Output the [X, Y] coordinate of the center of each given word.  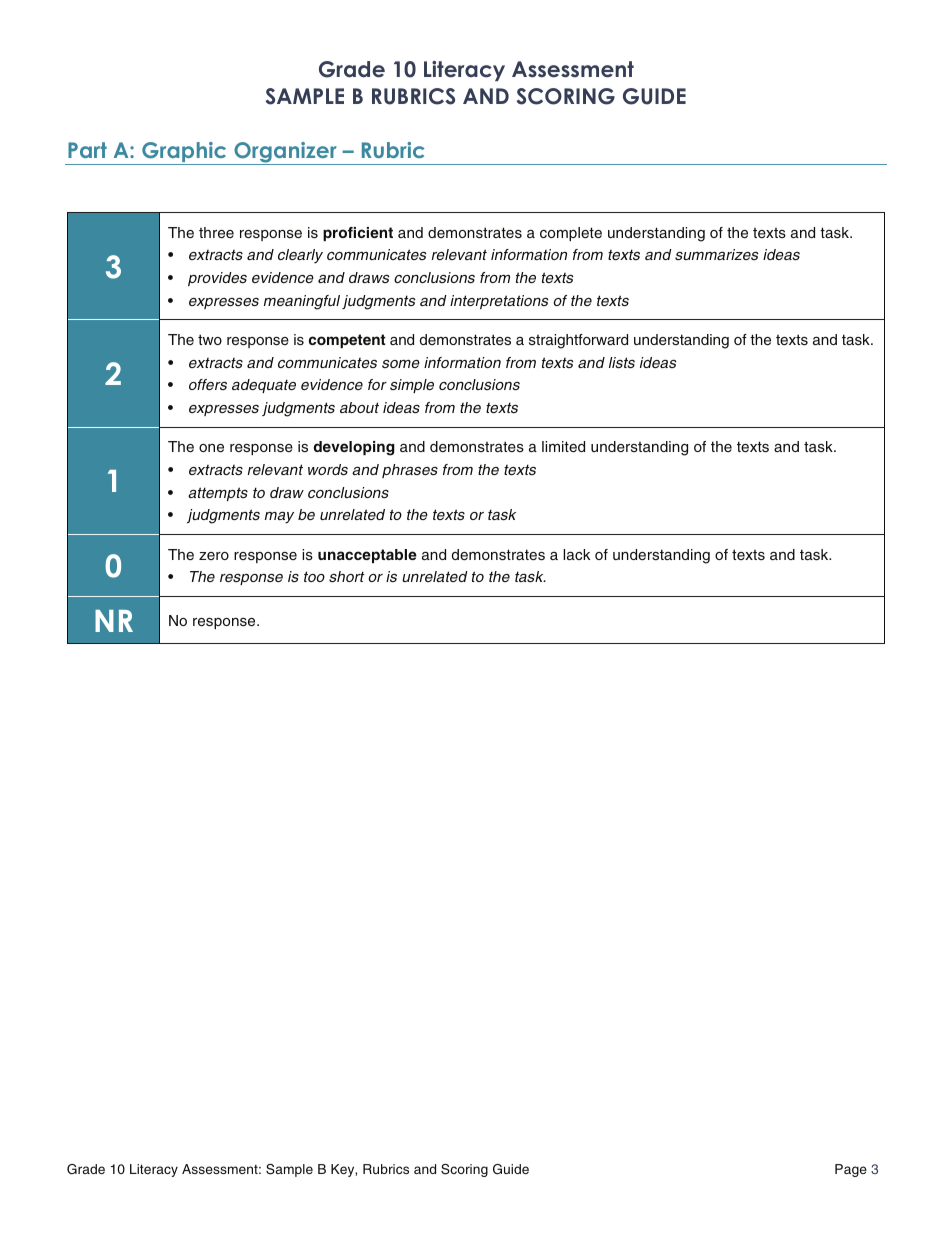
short [346, 576]
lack [576, 554]
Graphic [184, 153]
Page [851, 1170]
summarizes [717, 254]
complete [571, 234]
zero [214, 556]
